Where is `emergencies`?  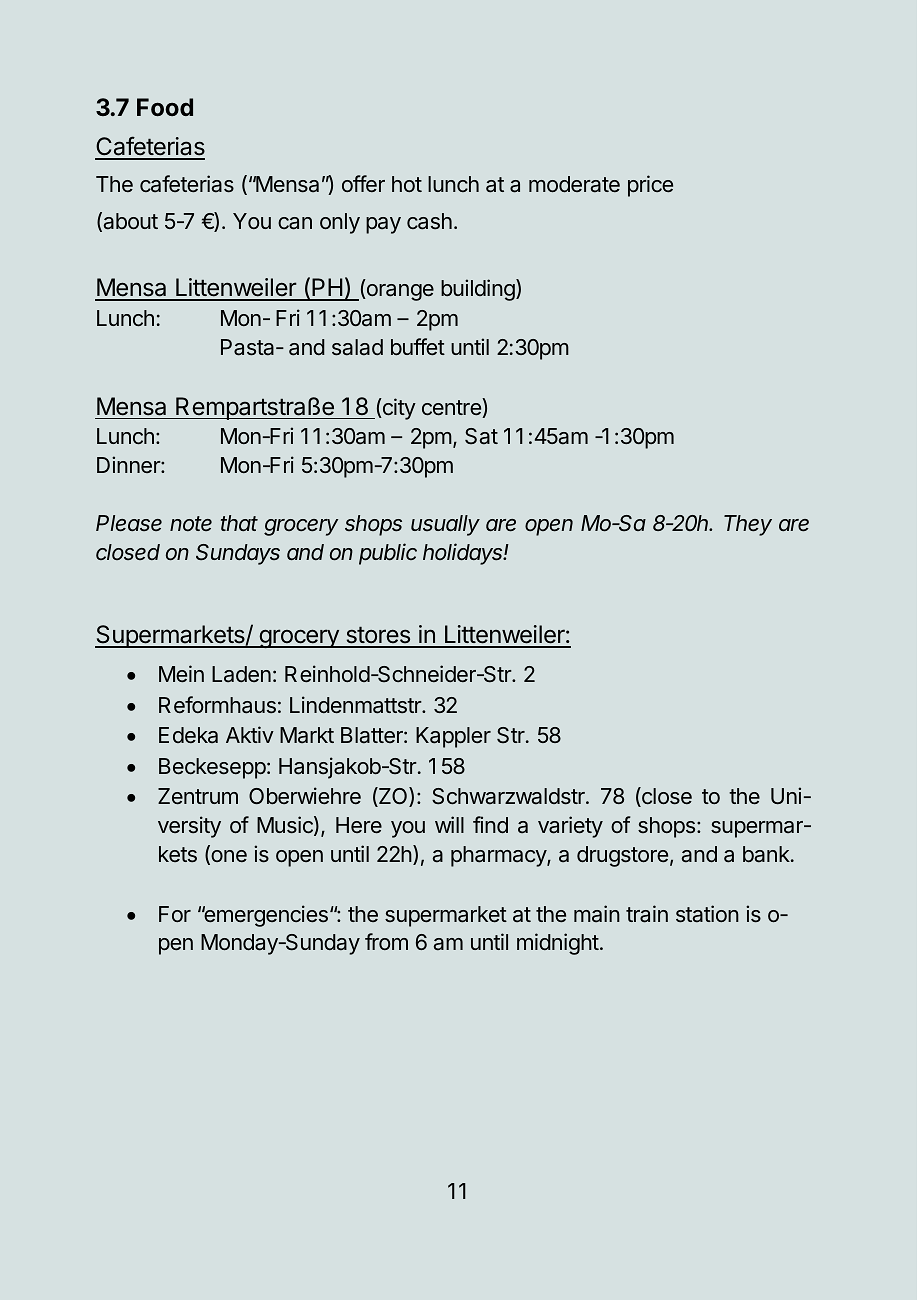
emergencies is located at coordinates (265, 916).
